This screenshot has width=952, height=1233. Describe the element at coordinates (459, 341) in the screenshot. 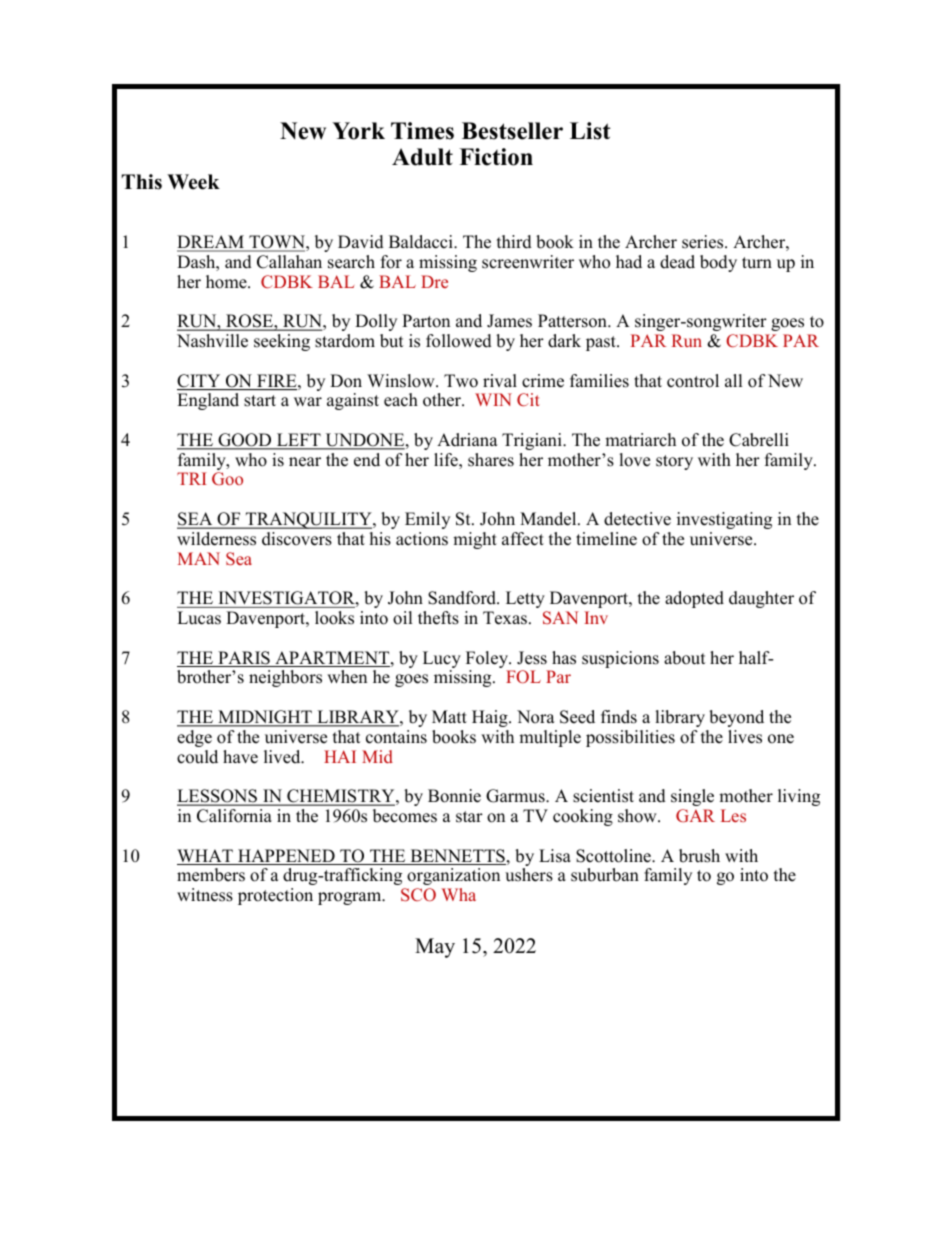

I see `followed` at that location.
